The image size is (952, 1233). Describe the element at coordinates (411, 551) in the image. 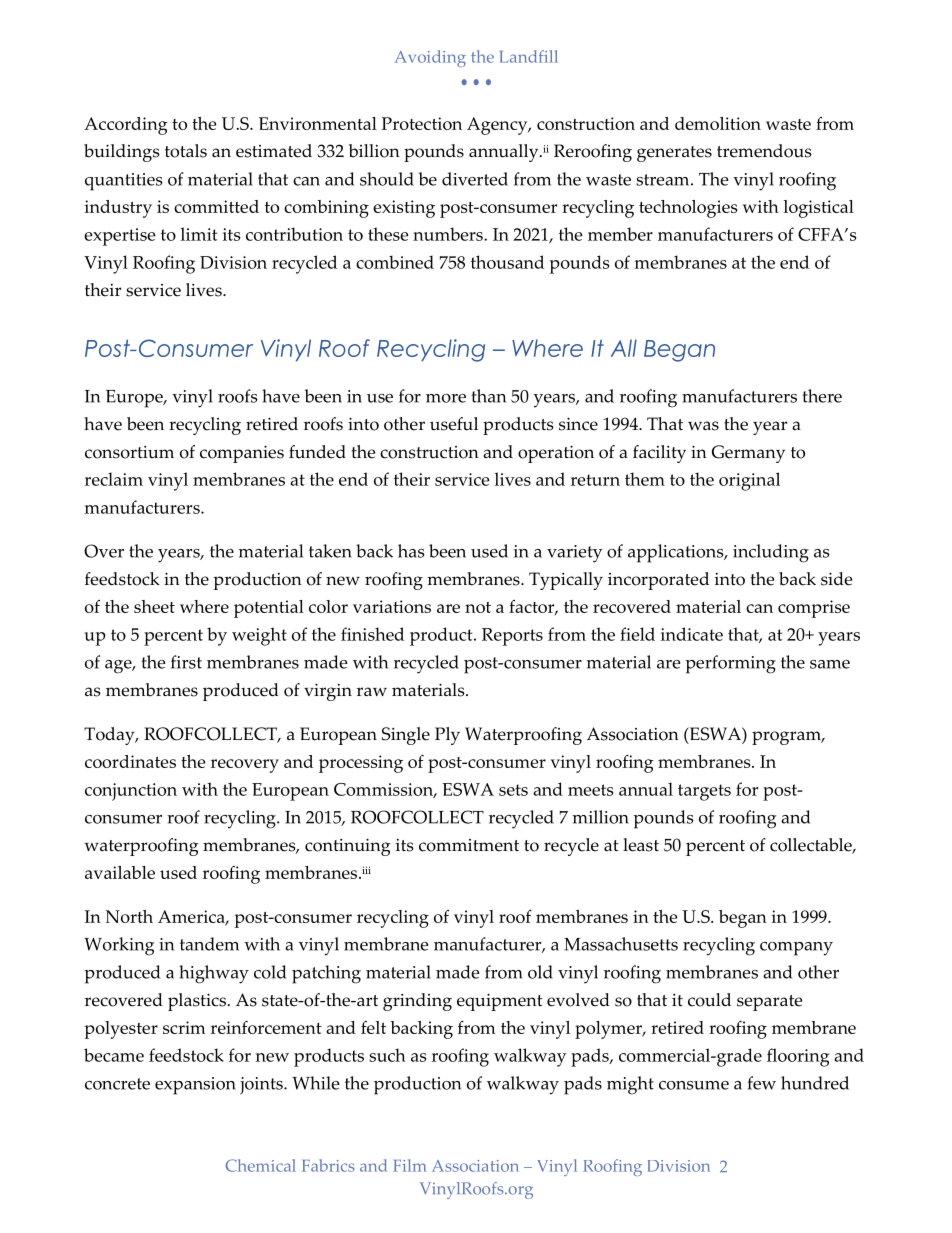

I see `has` at that location.
